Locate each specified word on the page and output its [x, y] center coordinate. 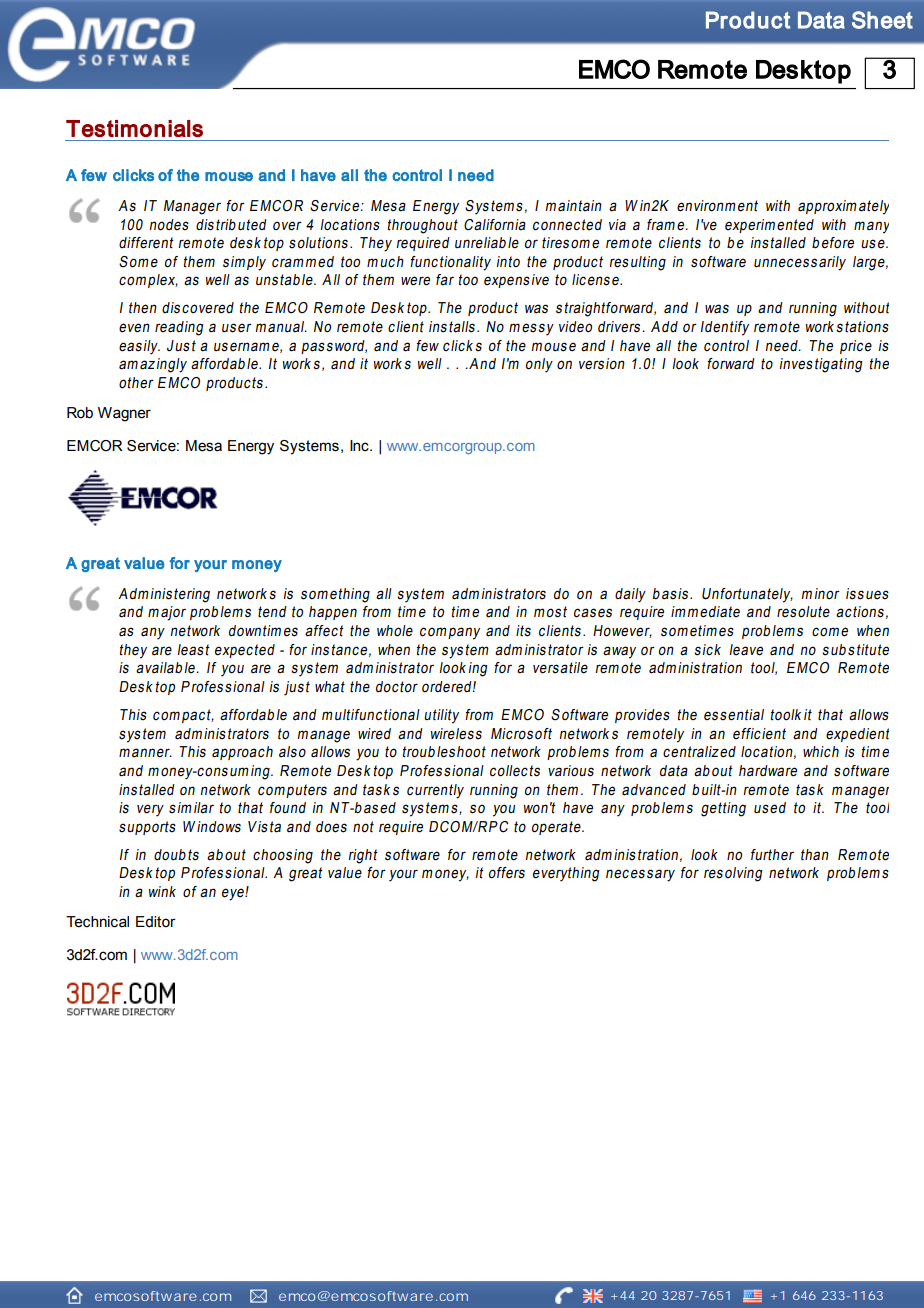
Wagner [124, 414]
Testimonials [134, 128]
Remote [702, 69]
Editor [156, 922]
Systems [309, 447]
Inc [360, 446]
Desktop [803, 72]
